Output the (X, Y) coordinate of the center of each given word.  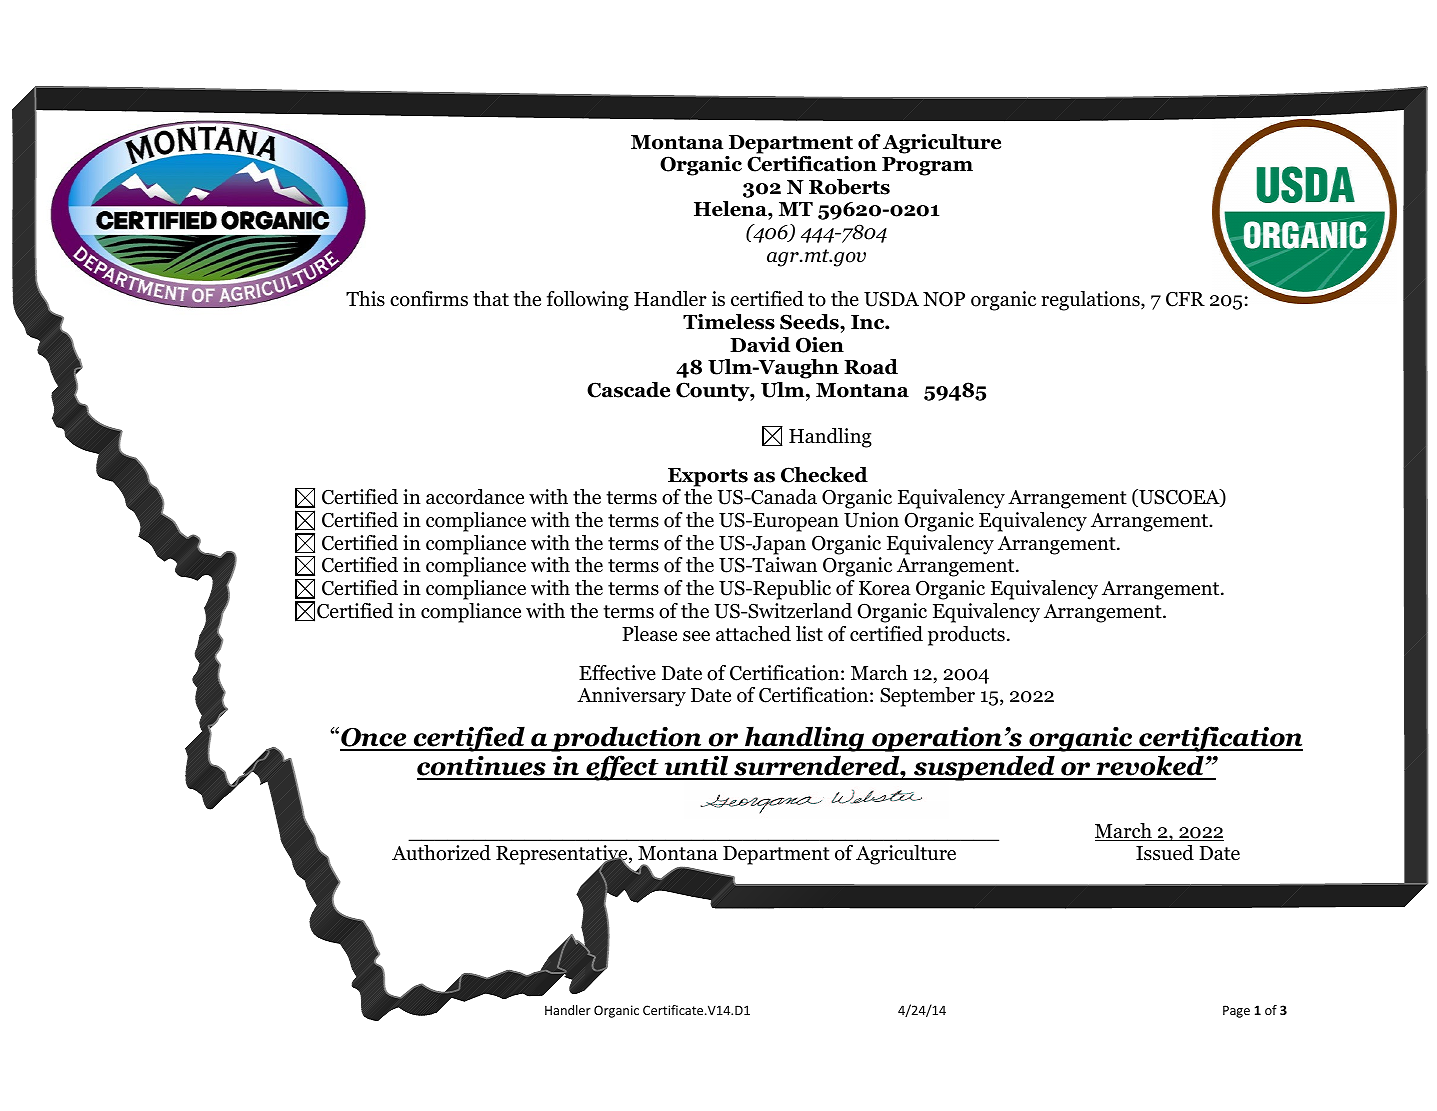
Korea (885, 588)
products (966, 636)
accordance (475, 497)
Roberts (849, 187)
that (491, 299)
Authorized (441, 853)
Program (927, 166)
